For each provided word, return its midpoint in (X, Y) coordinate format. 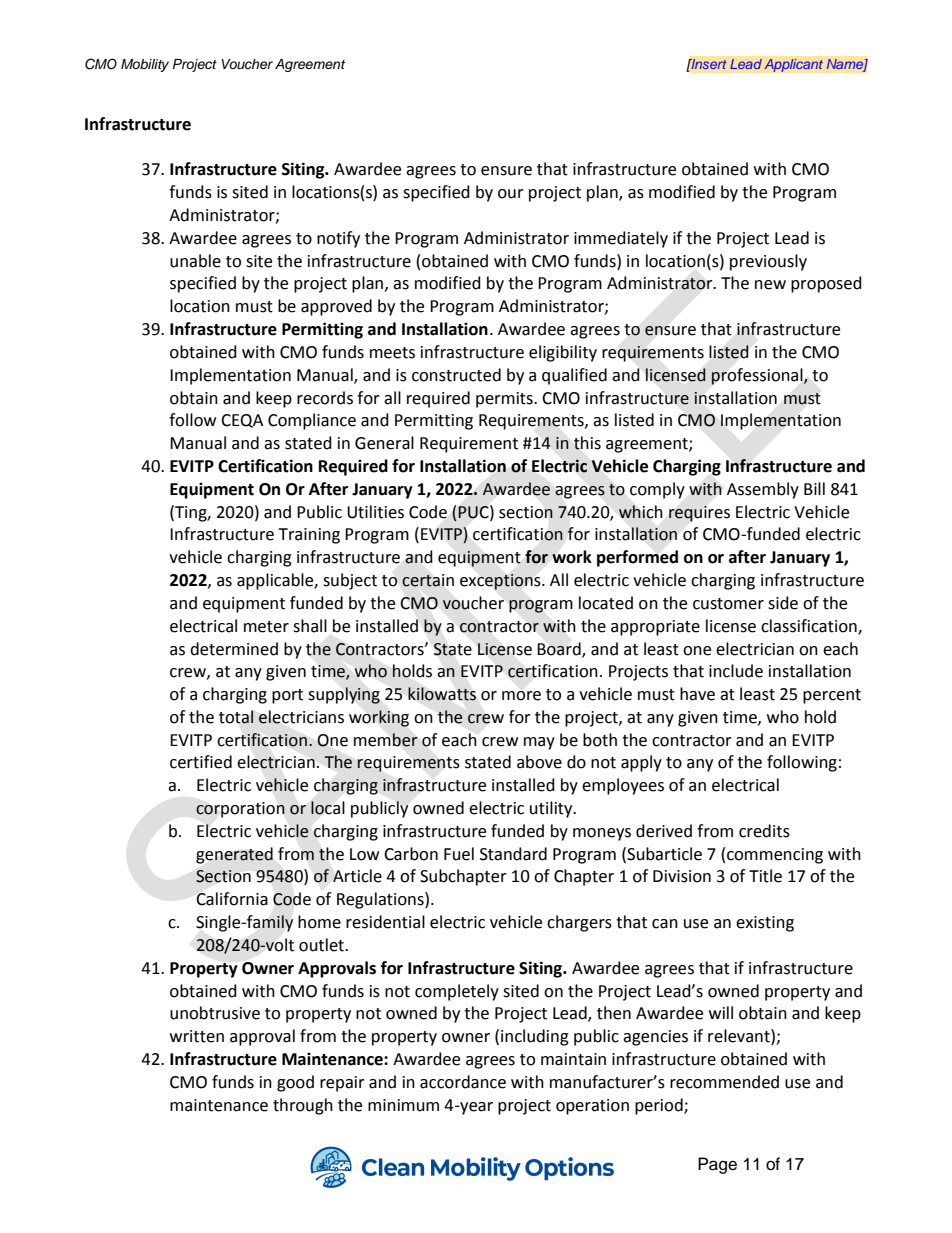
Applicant (793, 65)
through (303, 1106)
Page (717, 1165)
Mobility (145, 65)
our (511, 194)
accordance (463, 1082)
